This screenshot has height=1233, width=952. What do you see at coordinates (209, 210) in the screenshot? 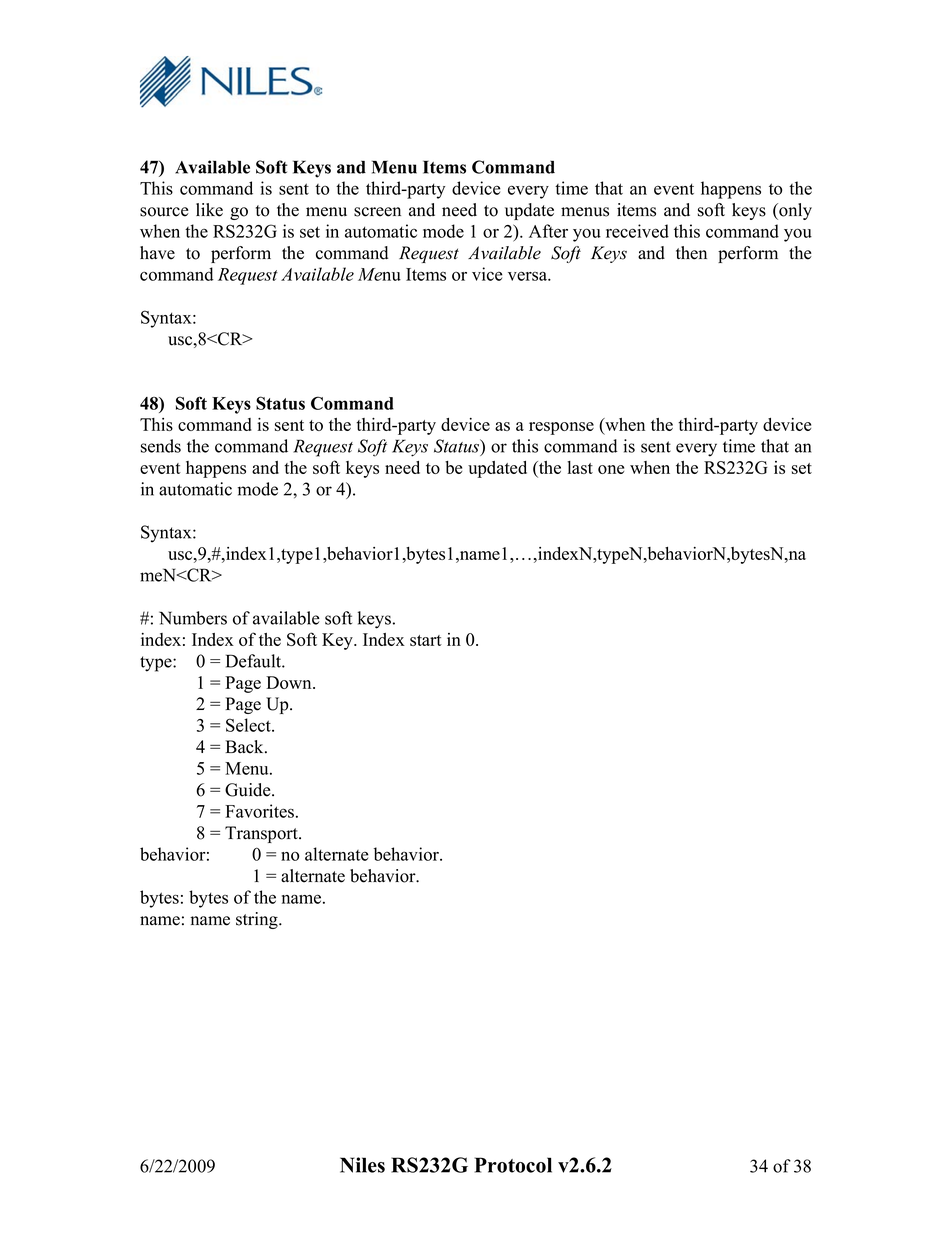
I see `like` at bounding box center [209, 210].
